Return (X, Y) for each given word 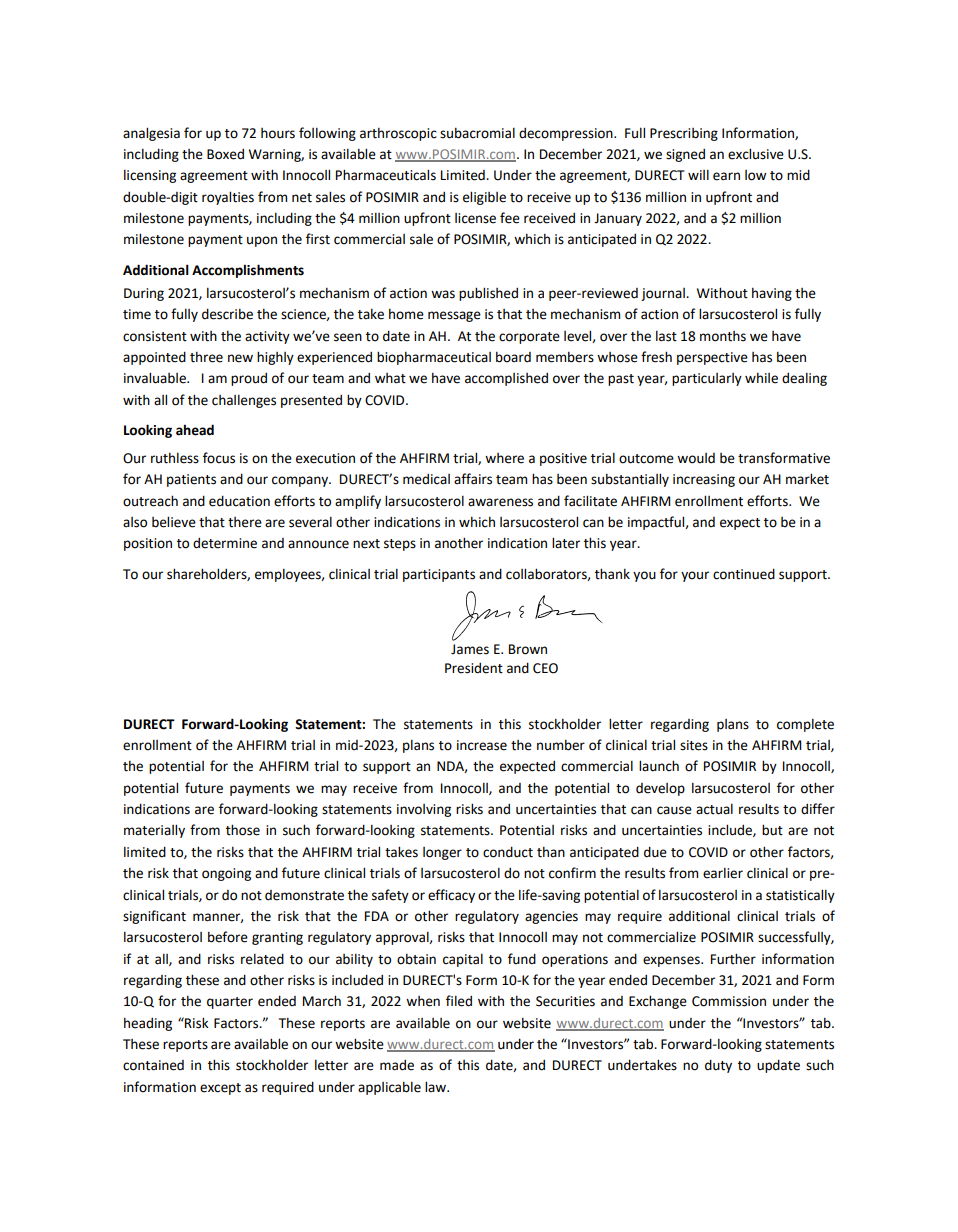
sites (694, 745)
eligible (484, 198)
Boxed (225, 154)
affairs (473, 479)
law (437, 1086)
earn (726, 176)
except (220, 1089)
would (696, 458)
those (243, 830)
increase (482, 745)
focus (219, 458)
